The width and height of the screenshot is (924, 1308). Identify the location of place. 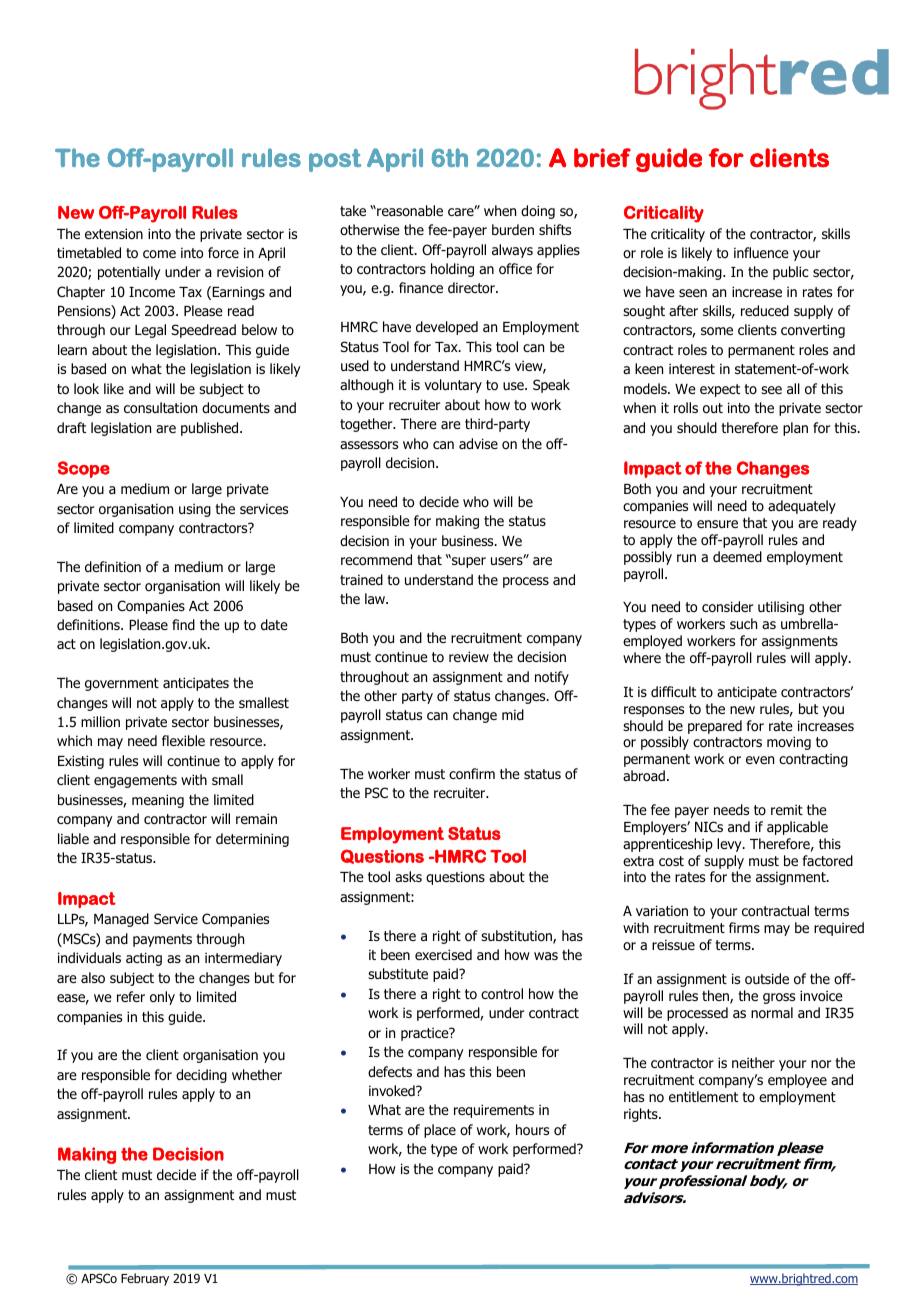
(440, 1131).
